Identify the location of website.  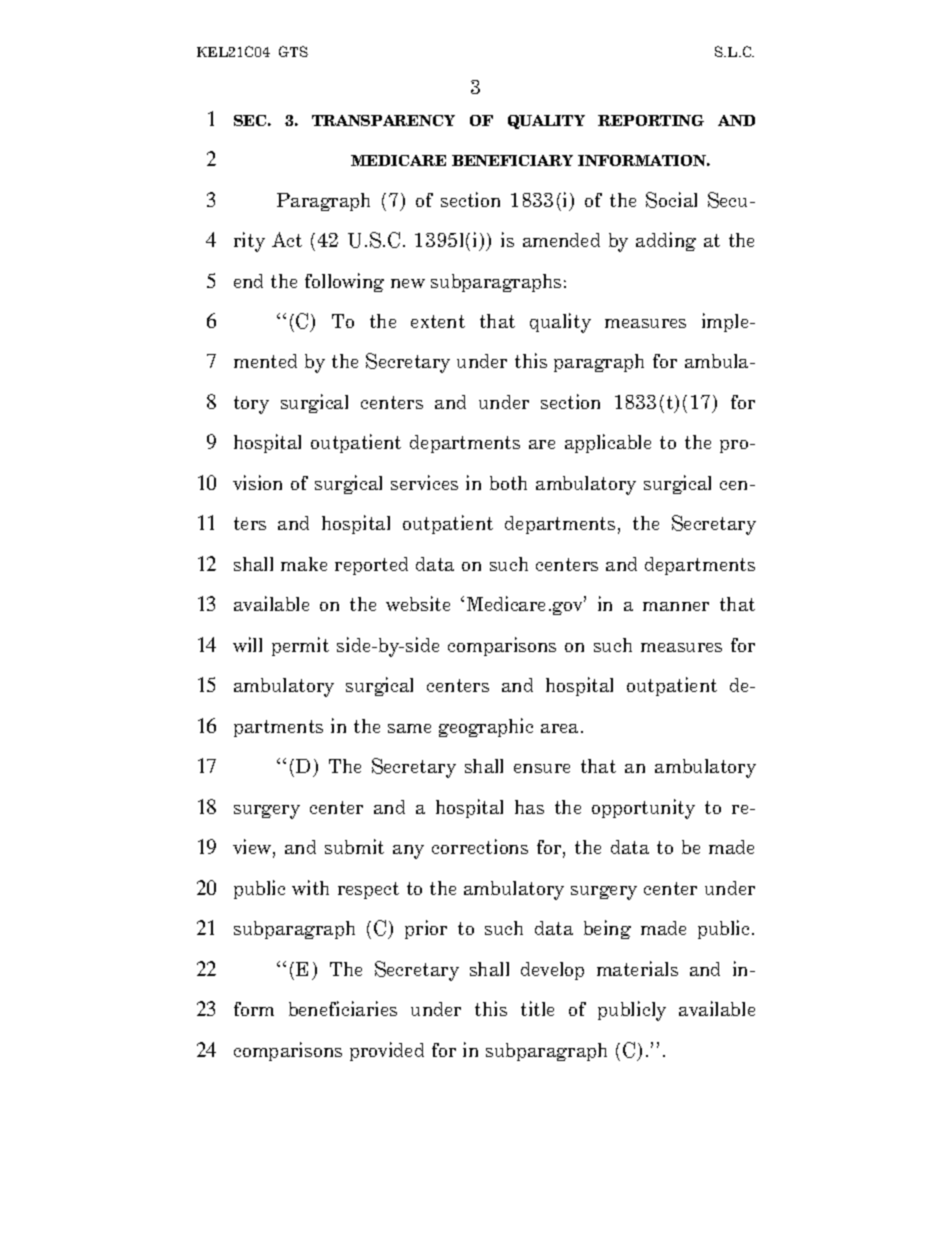
(418, 603).
